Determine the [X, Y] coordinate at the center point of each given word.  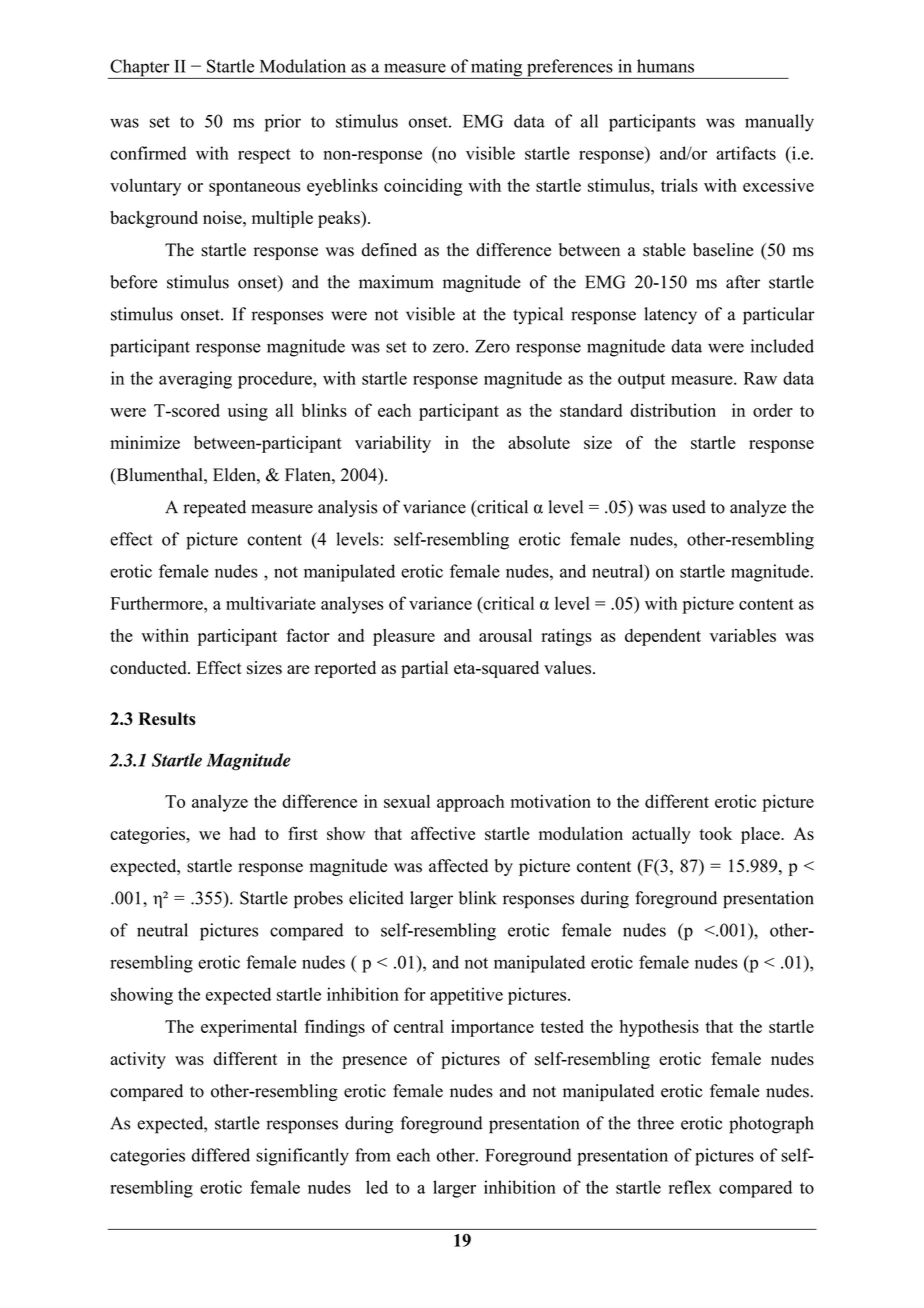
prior [283, 123]
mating [497, 69]
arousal [505, 635]
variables [743, 635]
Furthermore [158, 603]
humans [665, 66]
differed [221, 1155]
